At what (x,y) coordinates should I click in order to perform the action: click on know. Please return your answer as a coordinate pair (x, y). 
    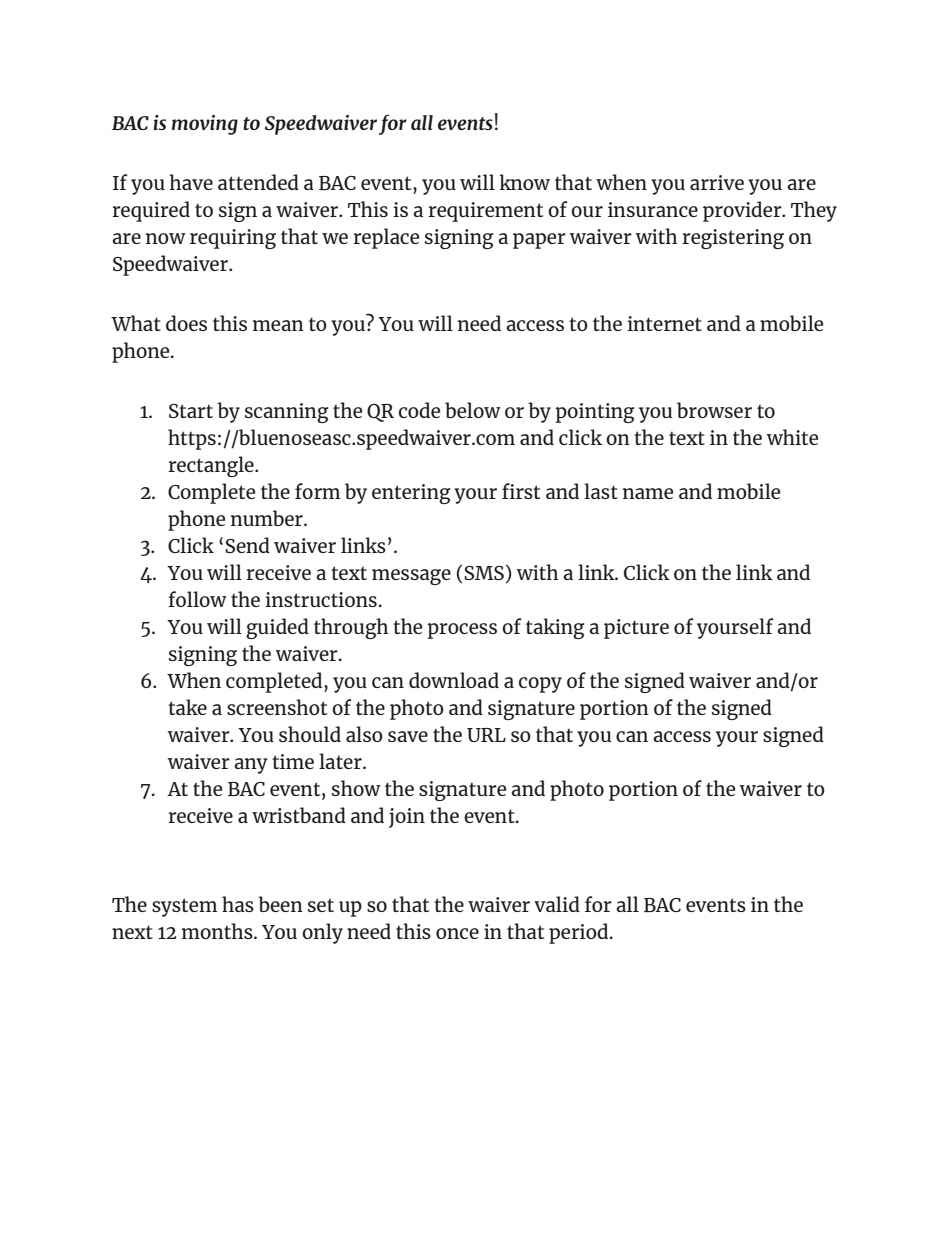
    Looking at the image, I should click on (524, 182).
